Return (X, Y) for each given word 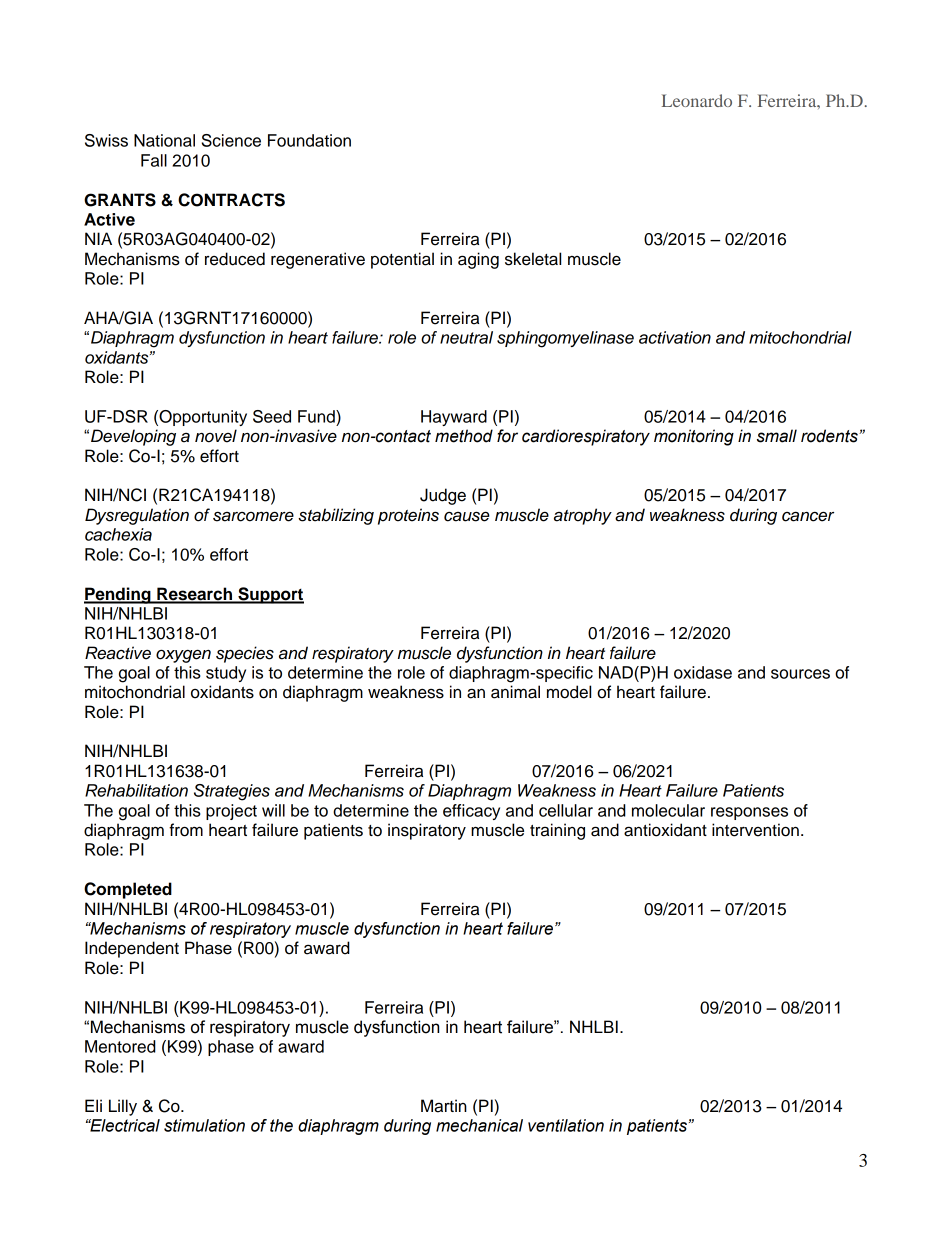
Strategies (232, 792)
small (777, 436)
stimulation (204, 1125)
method (464, 436)
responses (749, 813)
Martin (444, 1106)
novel (216, 436)
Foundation (309, 140)
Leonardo (697, 100)
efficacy (471, 812)
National (164, 140)
